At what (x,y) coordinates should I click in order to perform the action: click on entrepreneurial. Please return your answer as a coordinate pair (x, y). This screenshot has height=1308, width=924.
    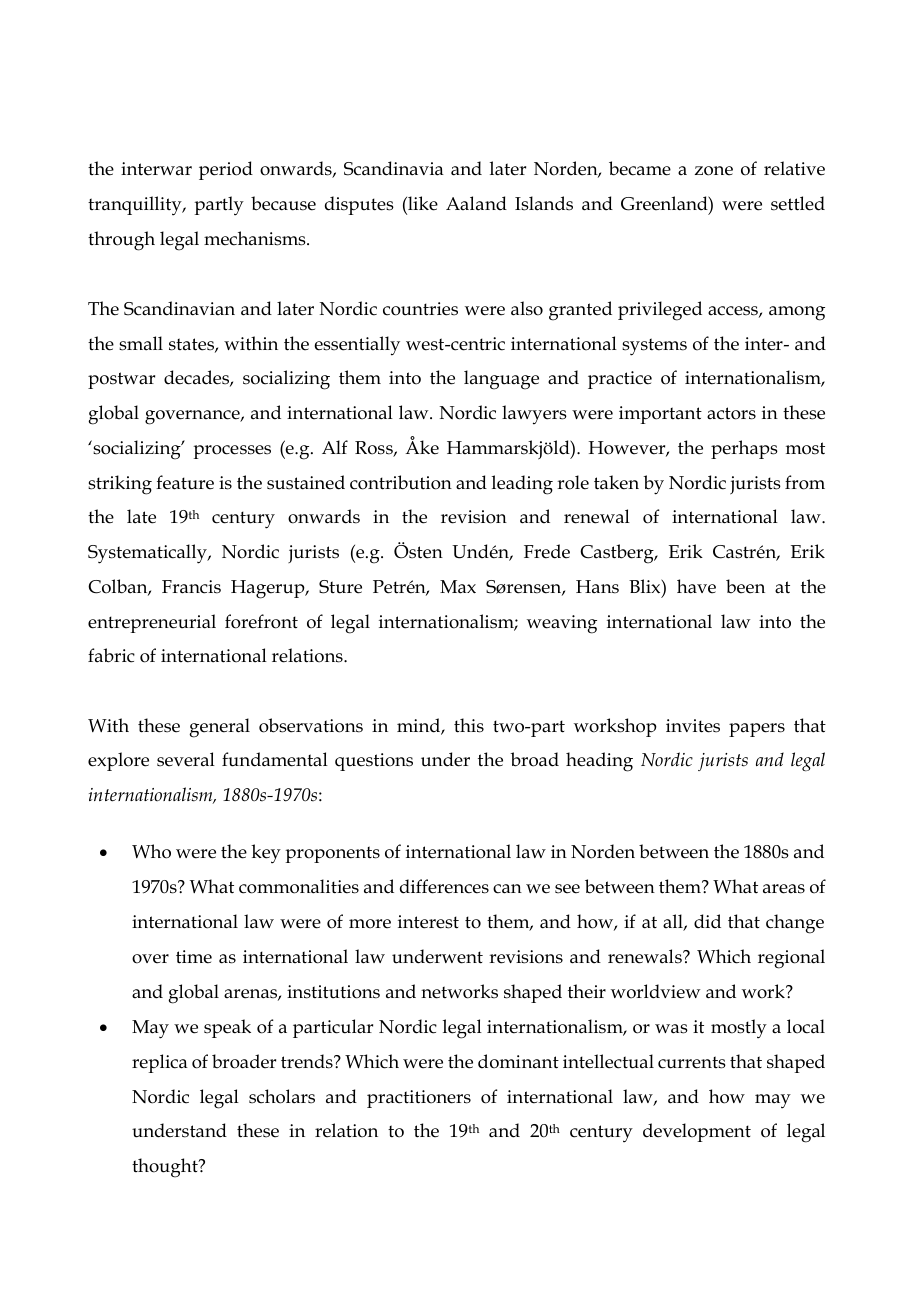
    Looking at the image, I should click on (152, 623).
